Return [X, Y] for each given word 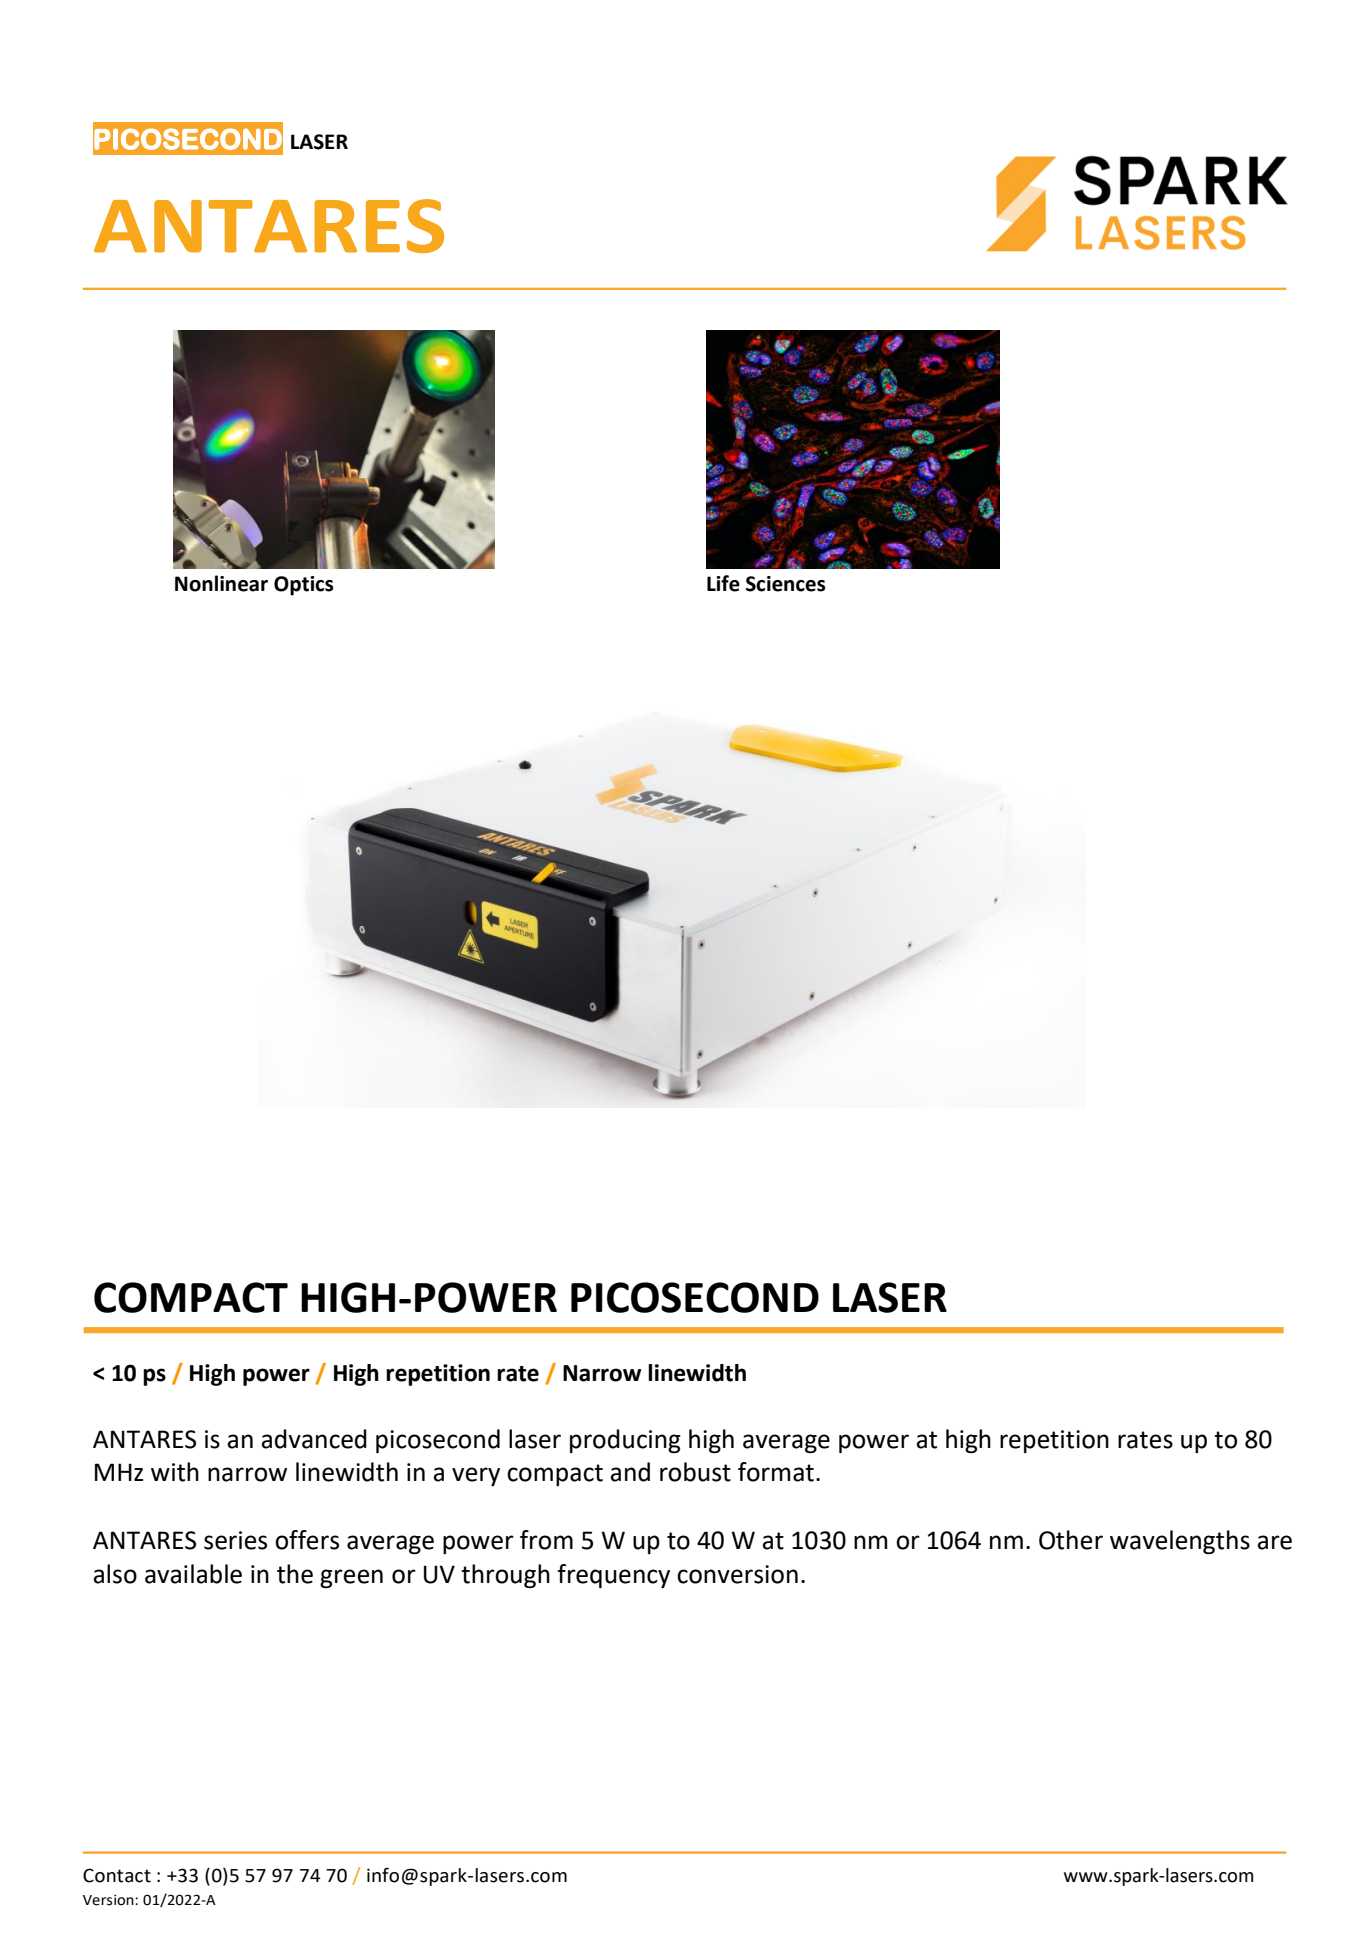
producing [625, 1441]
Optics [304, 586]
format [776, 1472]
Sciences [786, 584]
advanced [314, 1439]
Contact [117, 1875]
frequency [613, 1576]
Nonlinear [221, 583]
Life [723, 583]
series [235, 1540]
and [630, 1472]
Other [1071, 1540]
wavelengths [1180, 1542]
